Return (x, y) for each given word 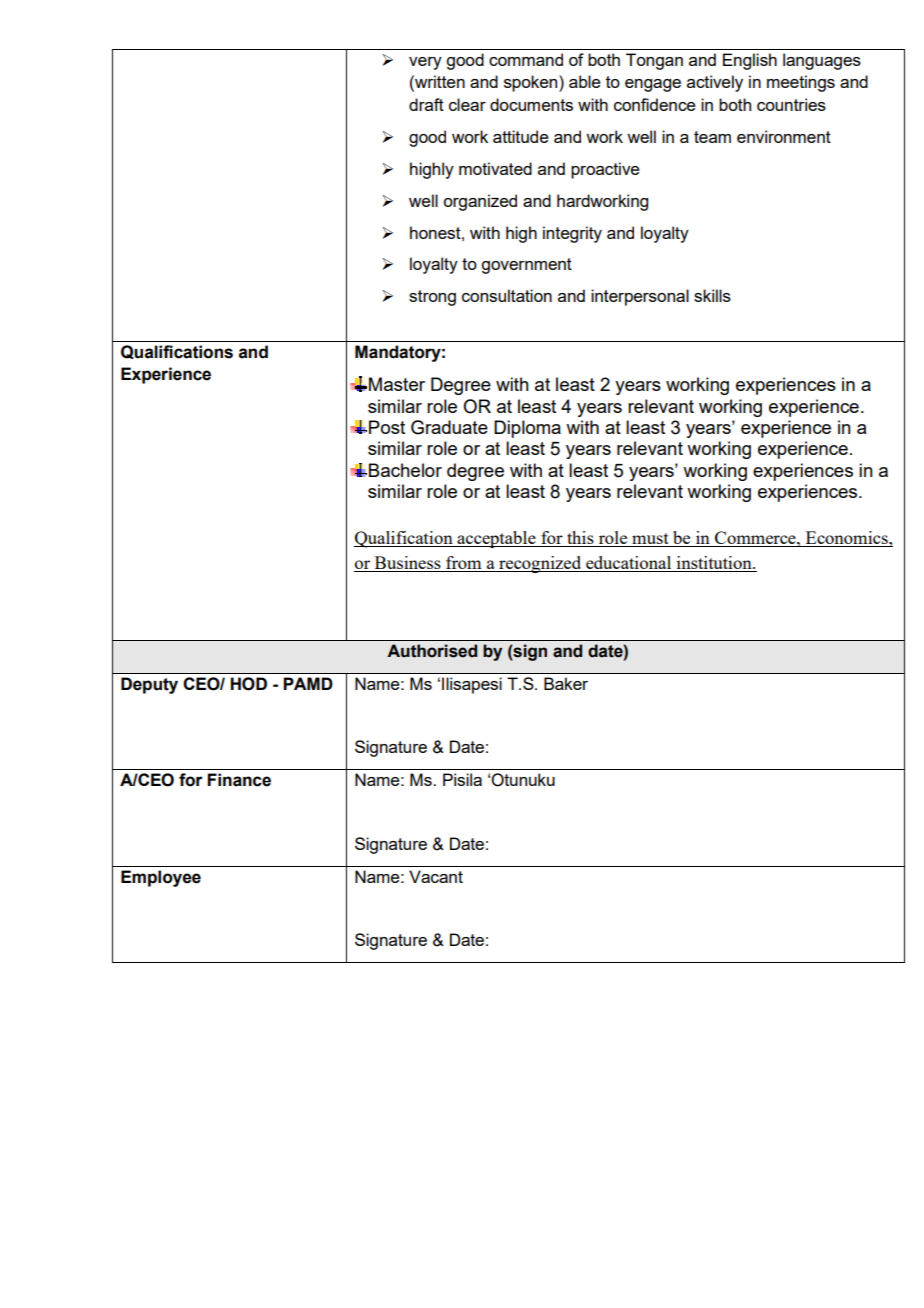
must (650, 540)
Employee (161, 878)
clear (467, 104)
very (425, 63)
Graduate (449, 427)
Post (387, 427)
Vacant (436, 876)
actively (715, 83)
